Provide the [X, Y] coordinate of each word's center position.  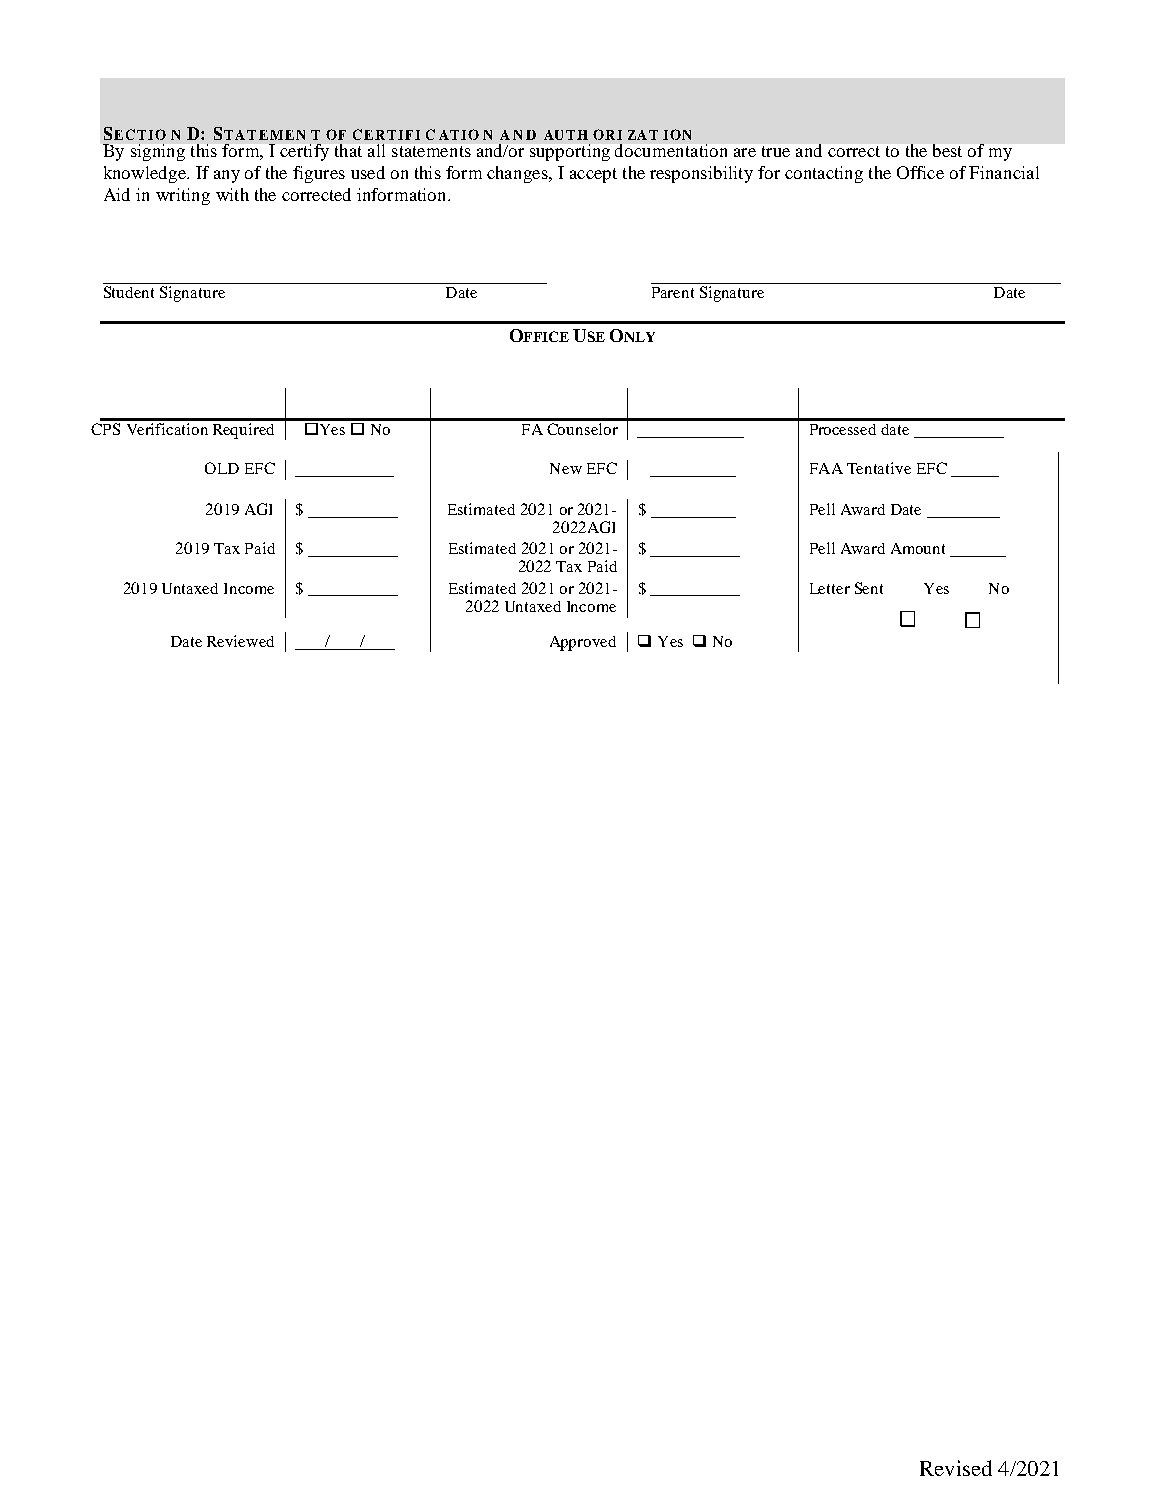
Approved [583, 643]
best [947, 150]
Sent [869, 588]
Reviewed [240, 641]
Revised [956, 1468]
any [227, 176]
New [566, 468]
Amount [918, 548]
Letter [830, 588]
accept [593, 175]
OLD [222, 468]
